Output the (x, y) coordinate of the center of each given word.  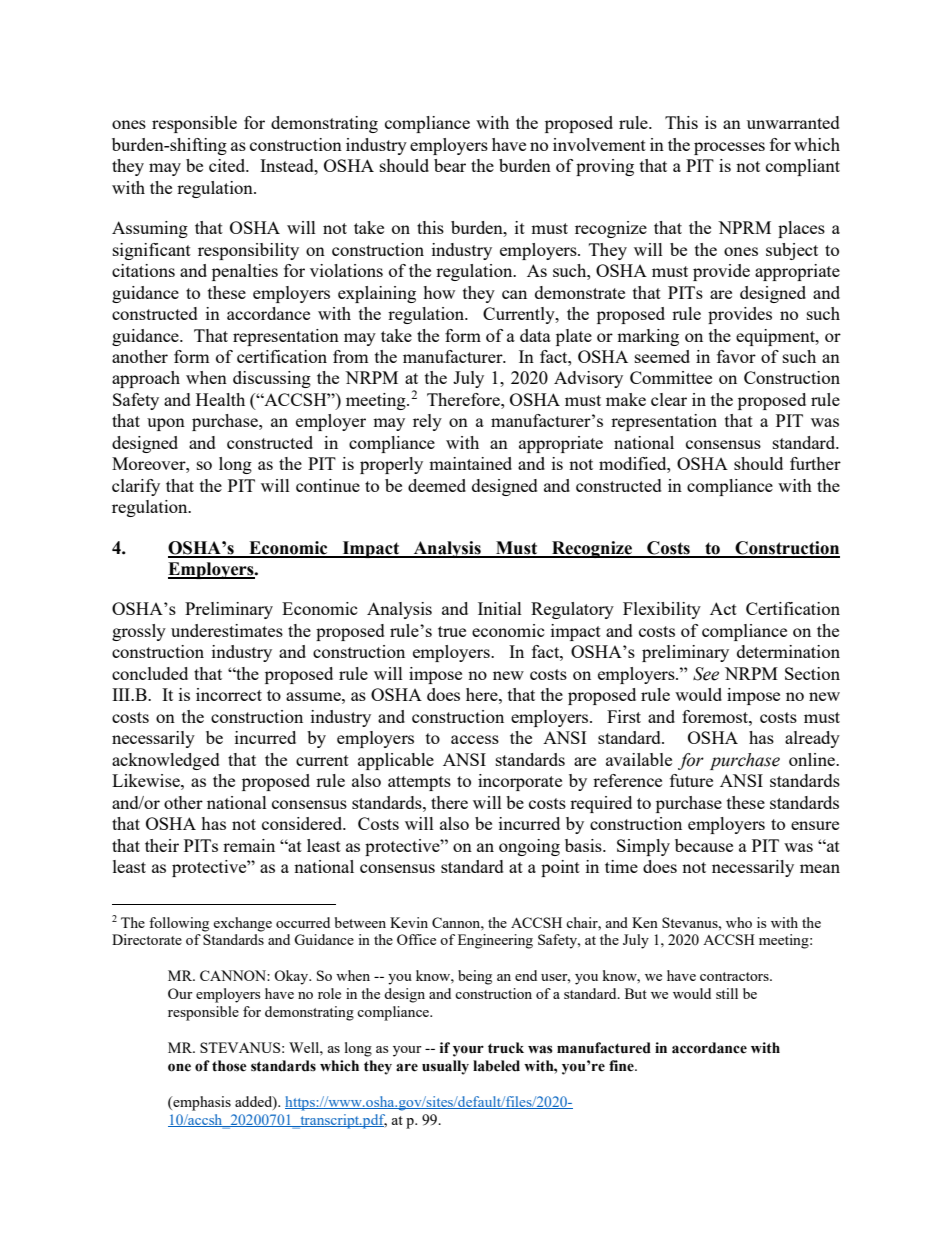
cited (228, 165)
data (535, 335)
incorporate (520, 782)
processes (729, 148)
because (704, 845)
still (727, 993)
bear (450, 165)
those (229, 1066)
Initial (500, 608)
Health (220, 399)
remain (249, 845)
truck (506, 1048)
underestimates (227, 630)
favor (736, 356)
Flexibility (662, 610)
